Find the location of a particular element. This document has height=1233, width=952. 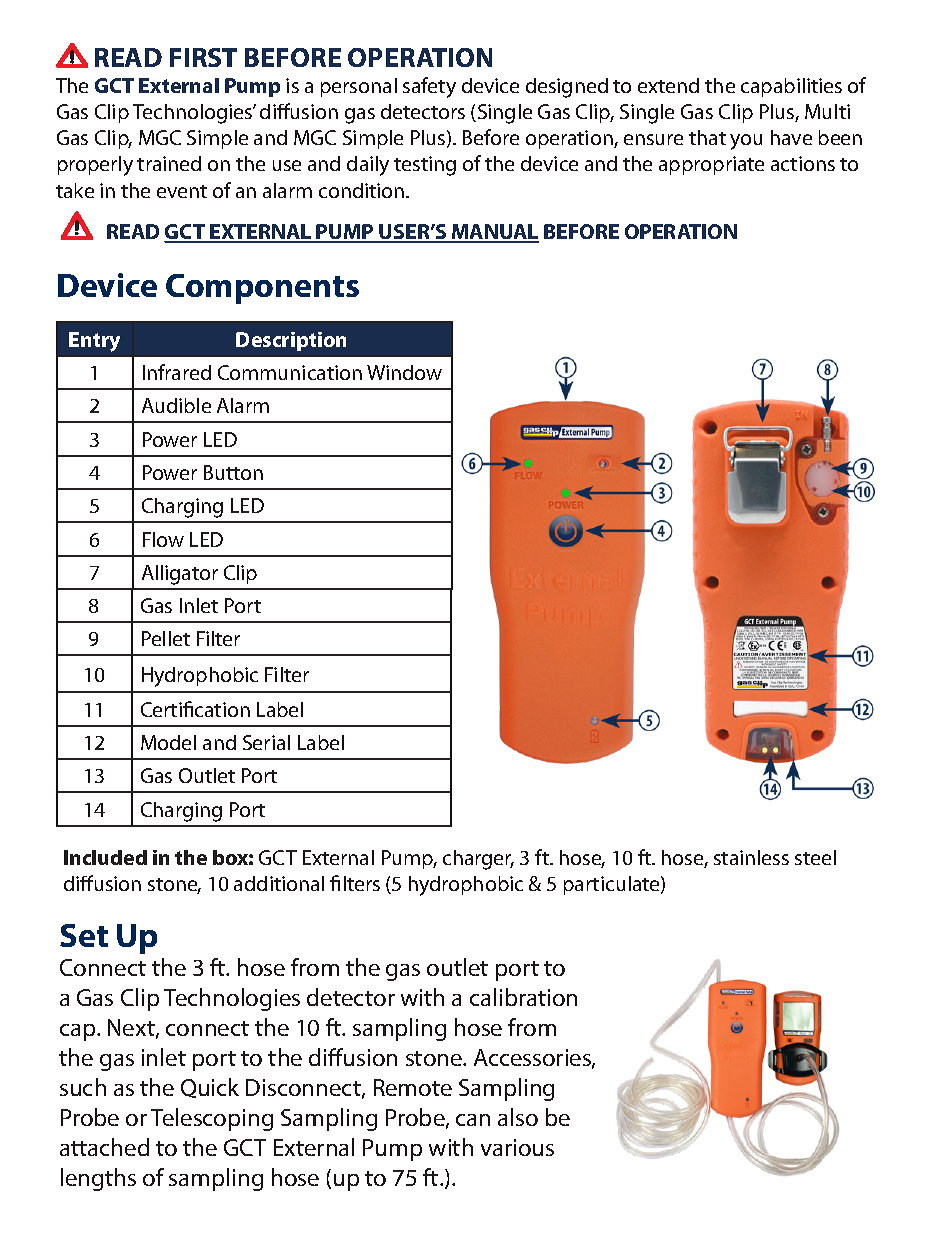

safety is located at coordinates (429, 87).
